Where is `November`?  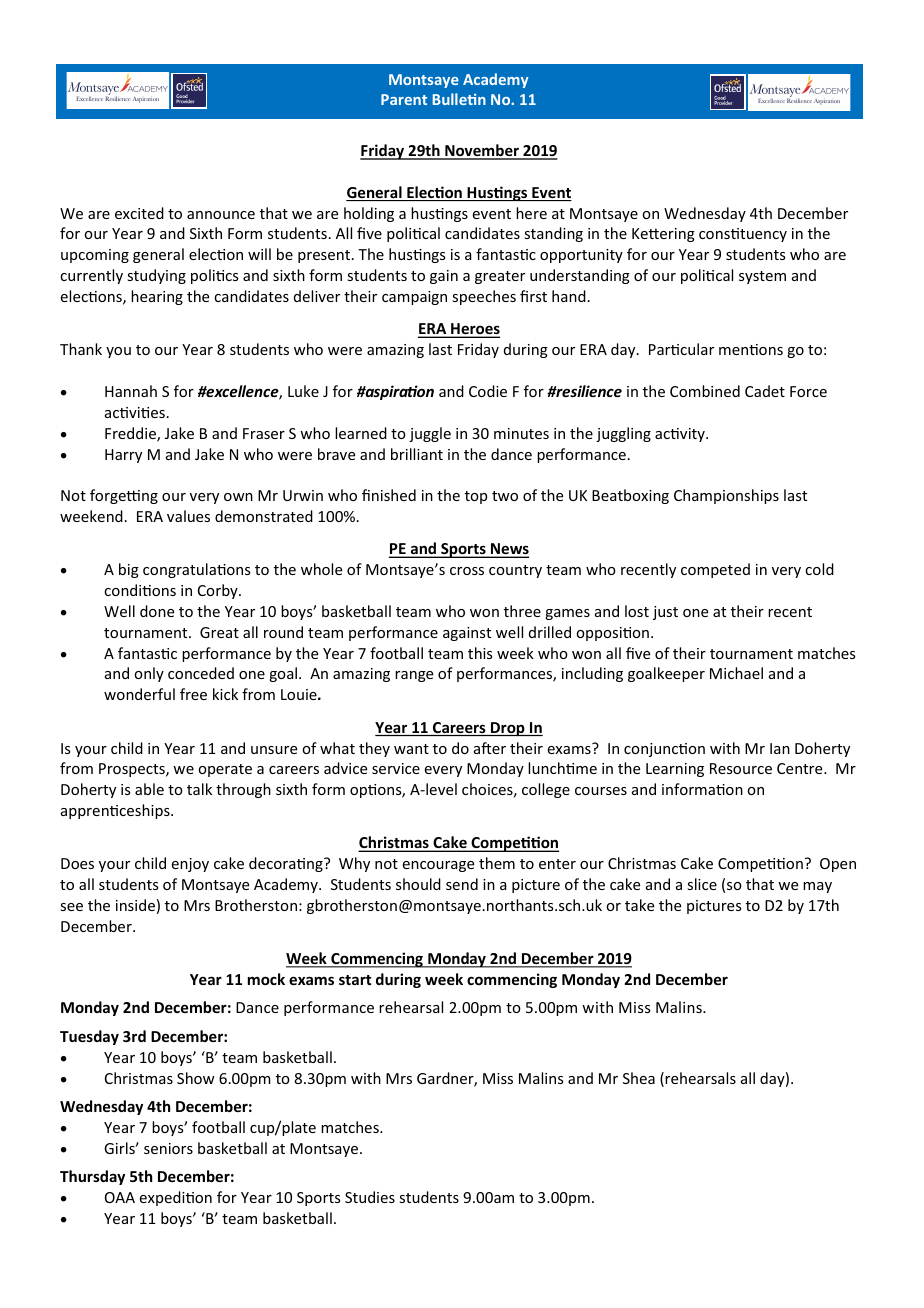
November is located at coordinates (482, 151).
